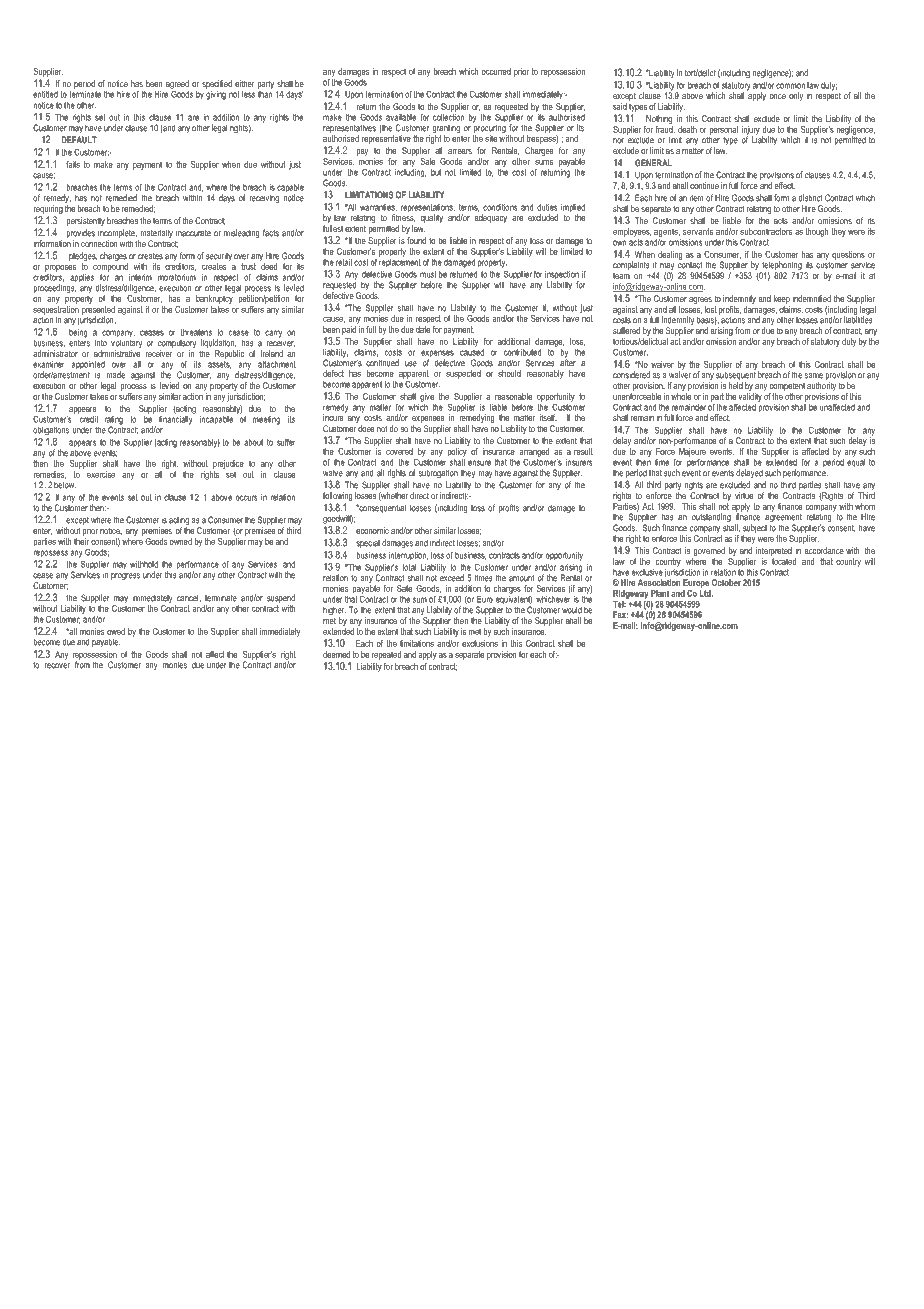  Describe the element at coordinates (116, 631) in the screenshot. I see `owed` at that location.
